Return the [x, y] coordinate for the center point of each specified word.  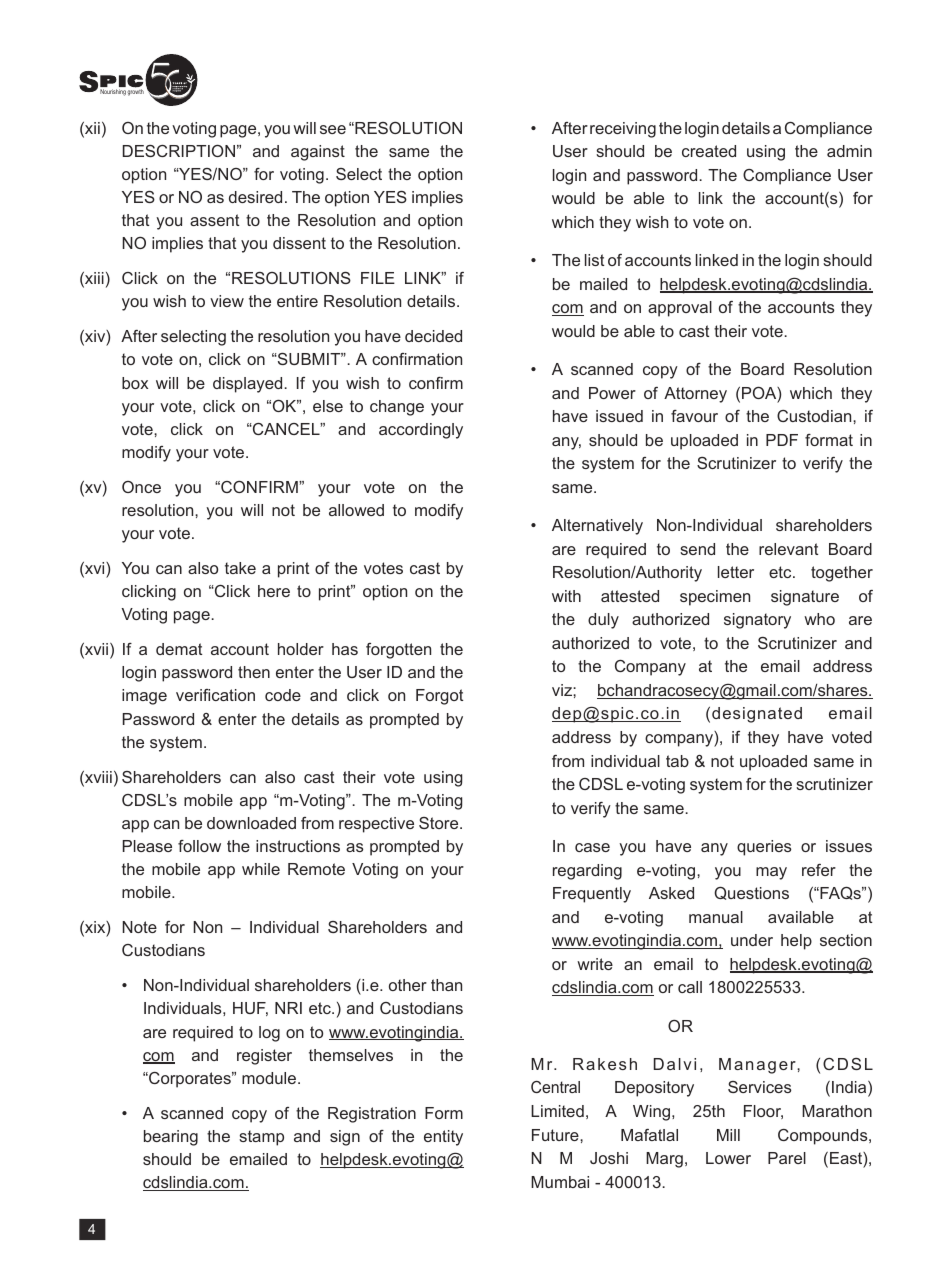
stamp [261, 1138]
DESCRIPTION [179, 150]
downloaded [251, 823]
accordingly [421, 431]
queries [764, 848]
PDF [782, 440]
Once [141, 487]
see [333, 129]
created [709, 151]
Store [440, 823]
